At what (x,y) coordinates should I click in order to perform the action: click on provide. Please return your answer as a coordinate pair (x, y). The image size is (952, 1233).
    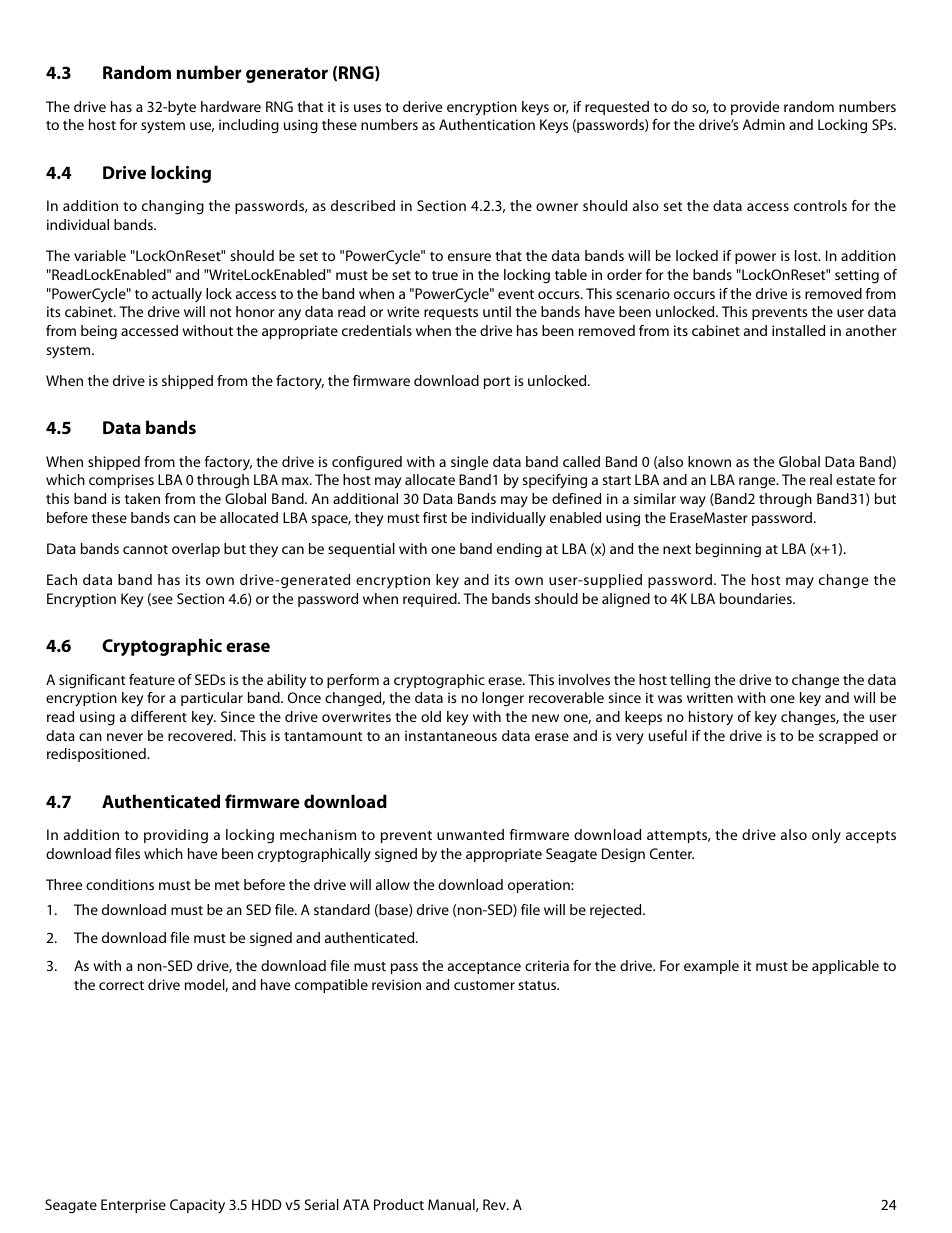
    Looking at the image, I should click on (755, 108).
